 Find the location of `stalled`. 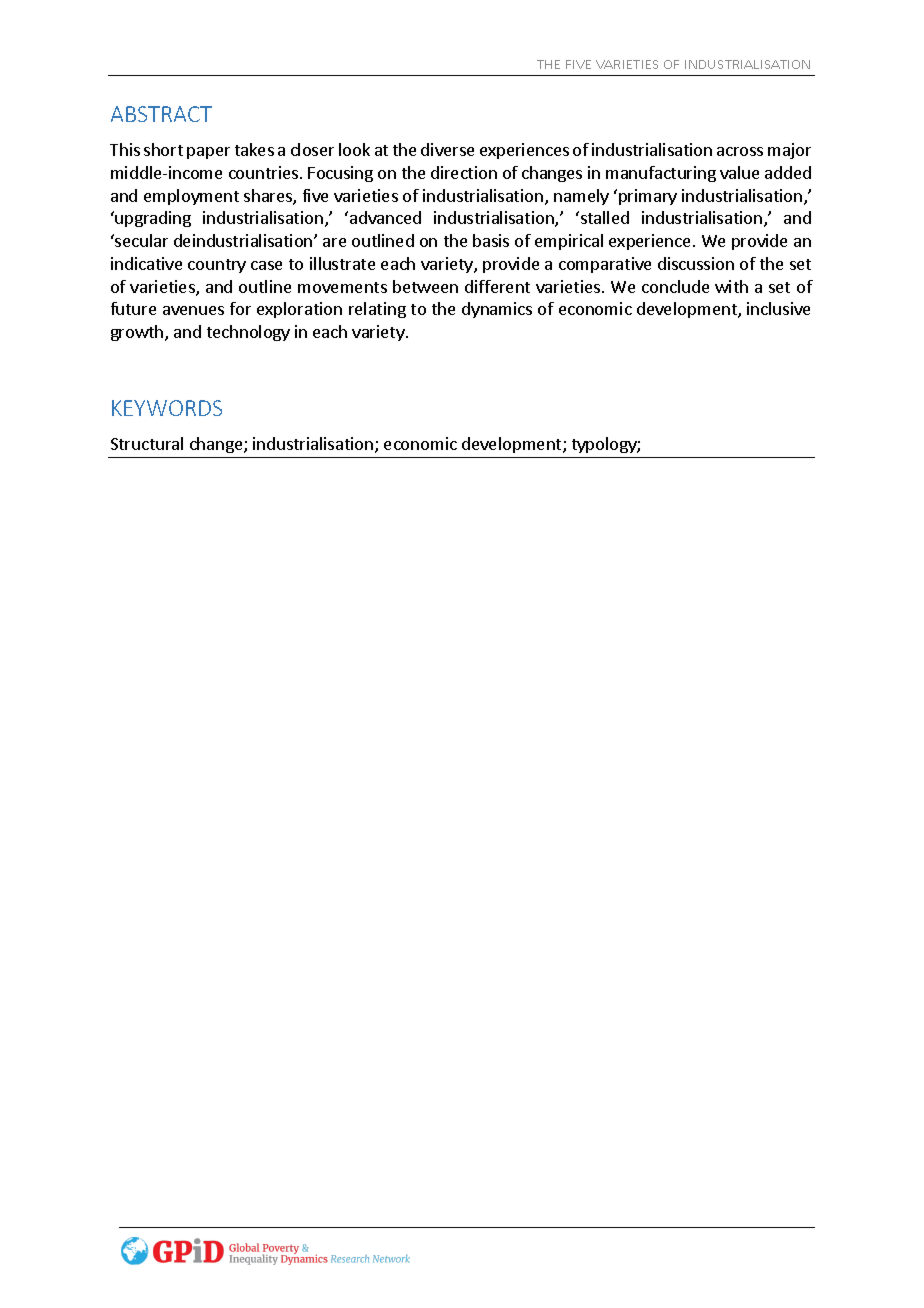

stalled is located at coordinates (605, 217).
